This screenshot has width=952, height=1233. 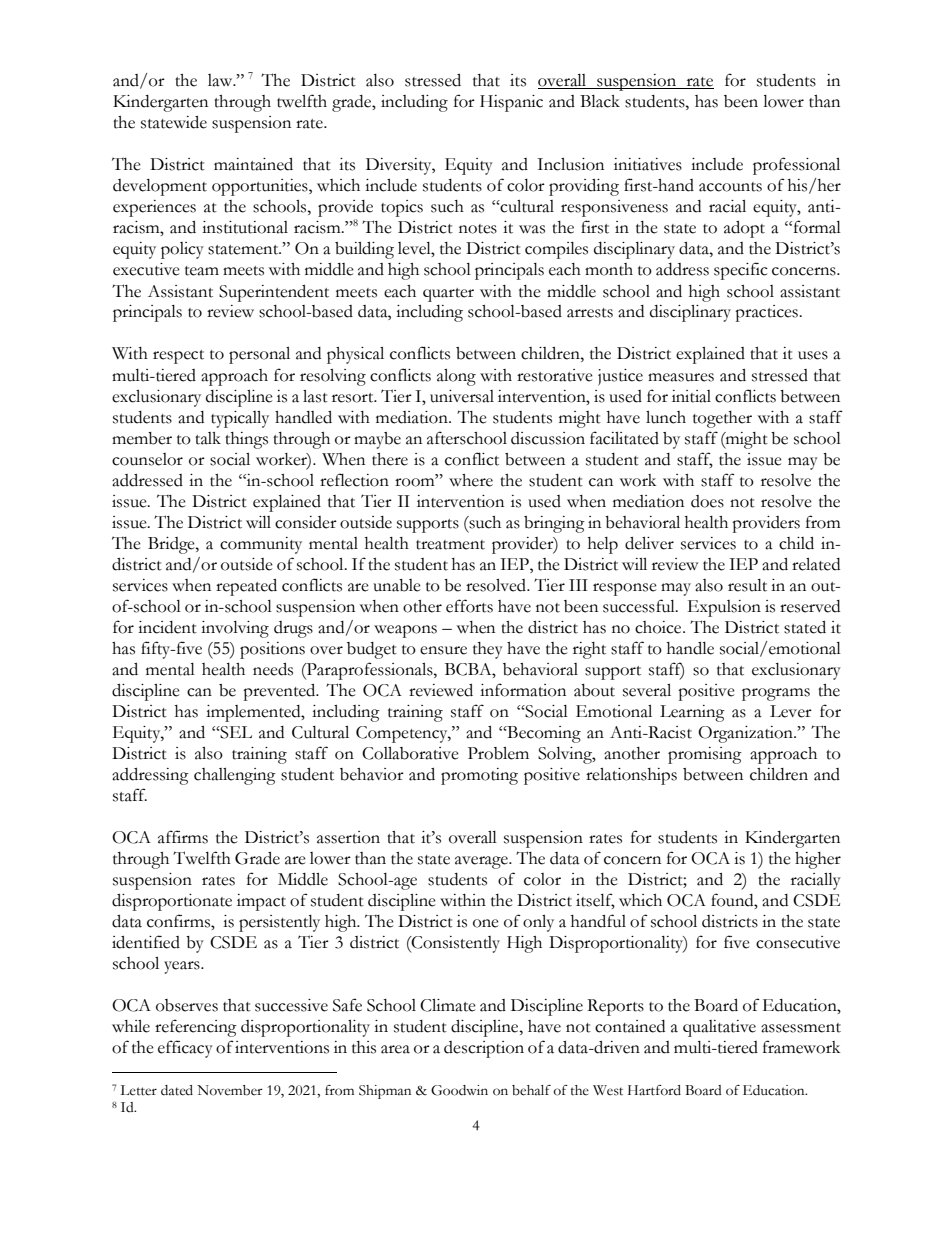 What do you see at coordinates (511, 103) in the screenshot?
I see `Hispanic` at bounding box center [511, 103].
